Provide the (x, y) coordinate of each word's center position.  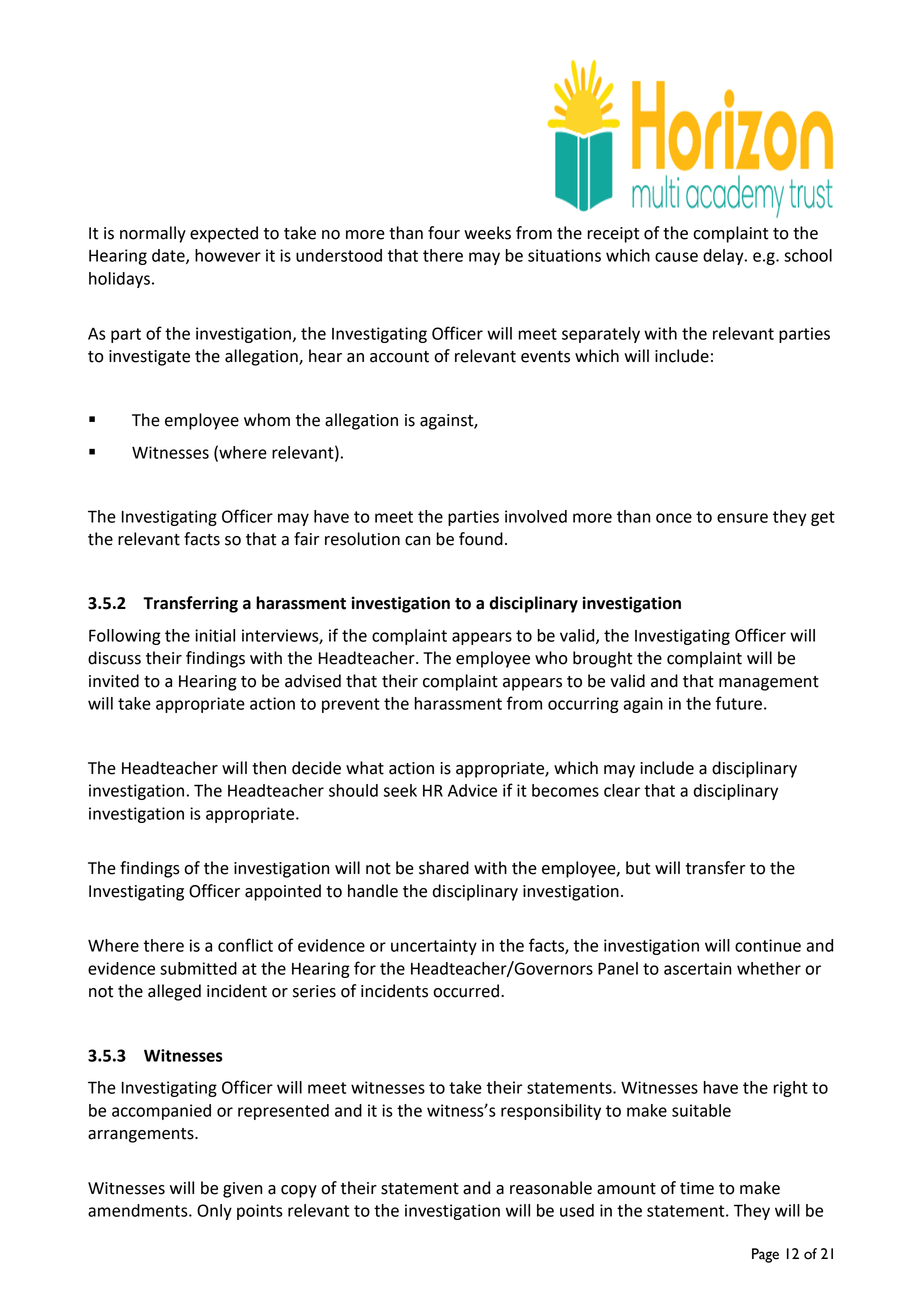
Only (214, 1212)
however (228, 255)
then (269, 768)
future (739, 703)
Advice (472, 790)
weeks (487, 233)
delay (724, 257)
